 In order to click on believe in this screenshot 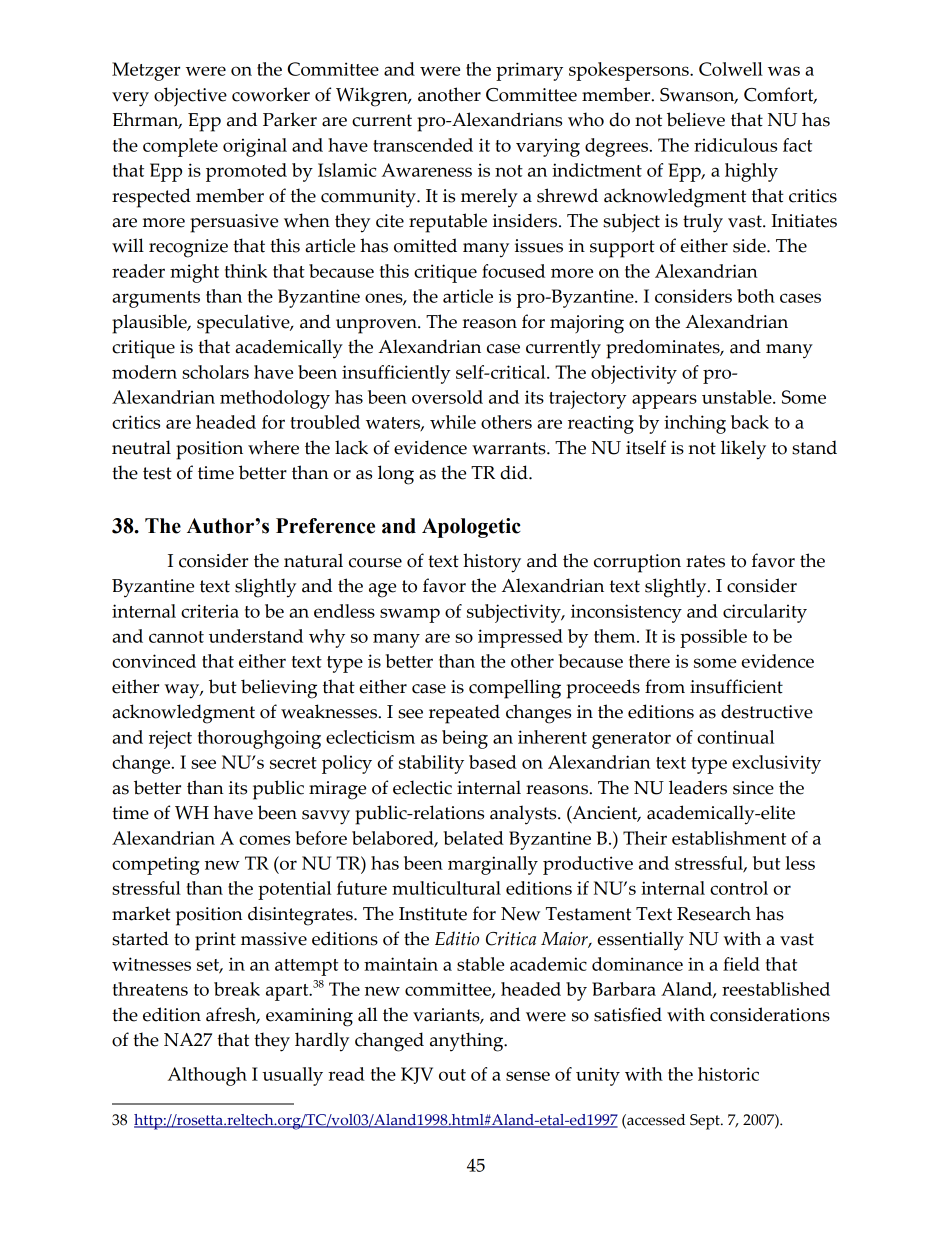, I will do `click(696, 119)`.
